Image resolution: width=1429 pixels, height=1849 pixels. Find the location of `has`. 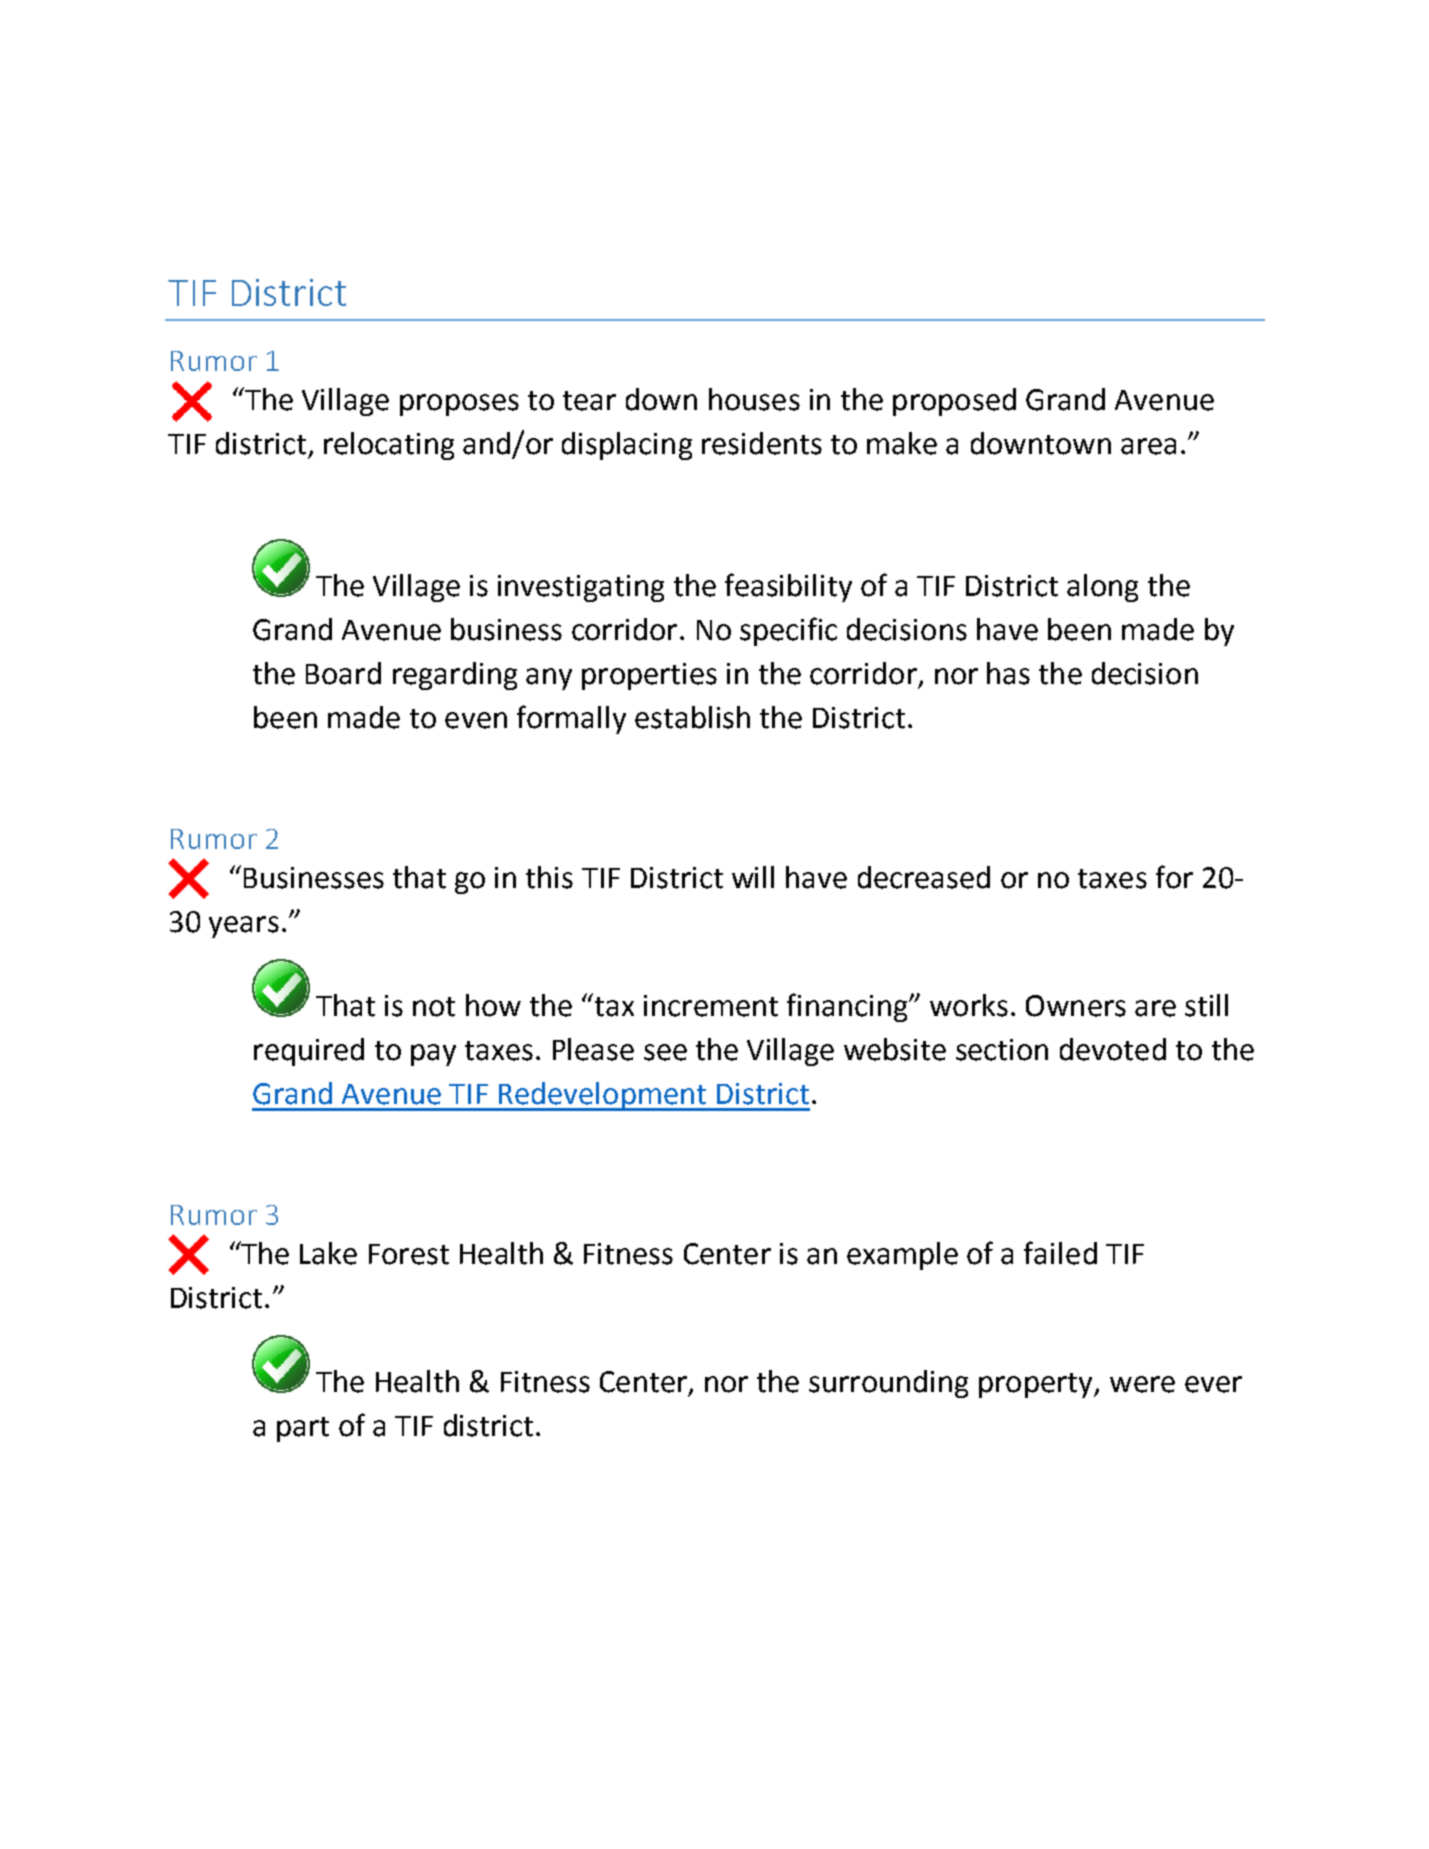

has is located at coordinates (1008, 673).
